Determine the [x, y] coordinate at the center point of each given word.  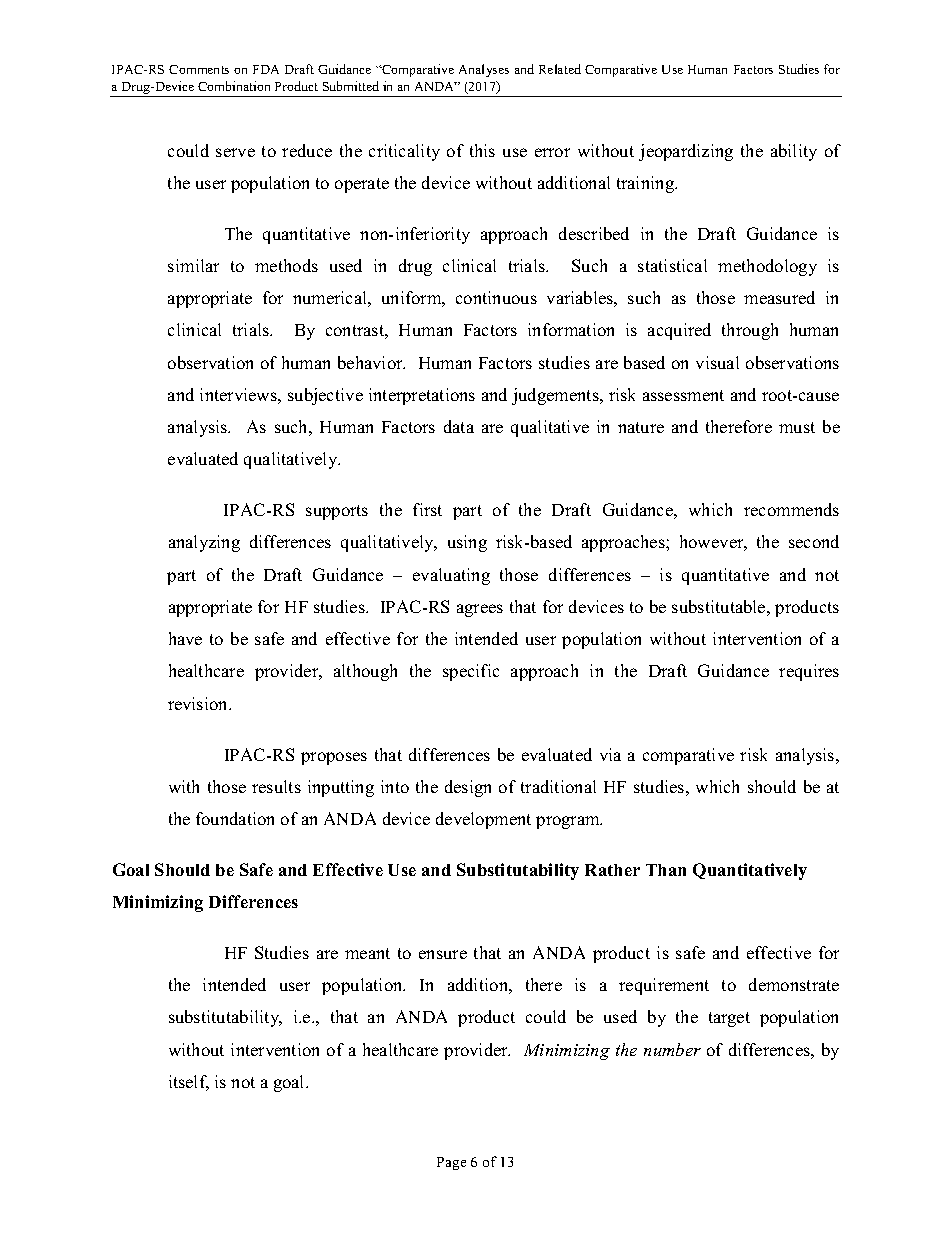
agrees [480, 610]
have [185, 638]
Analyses [484, 70]
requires [809, 672]
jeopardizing [686, 152]
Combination [234, 86]
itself [189, 1083]
